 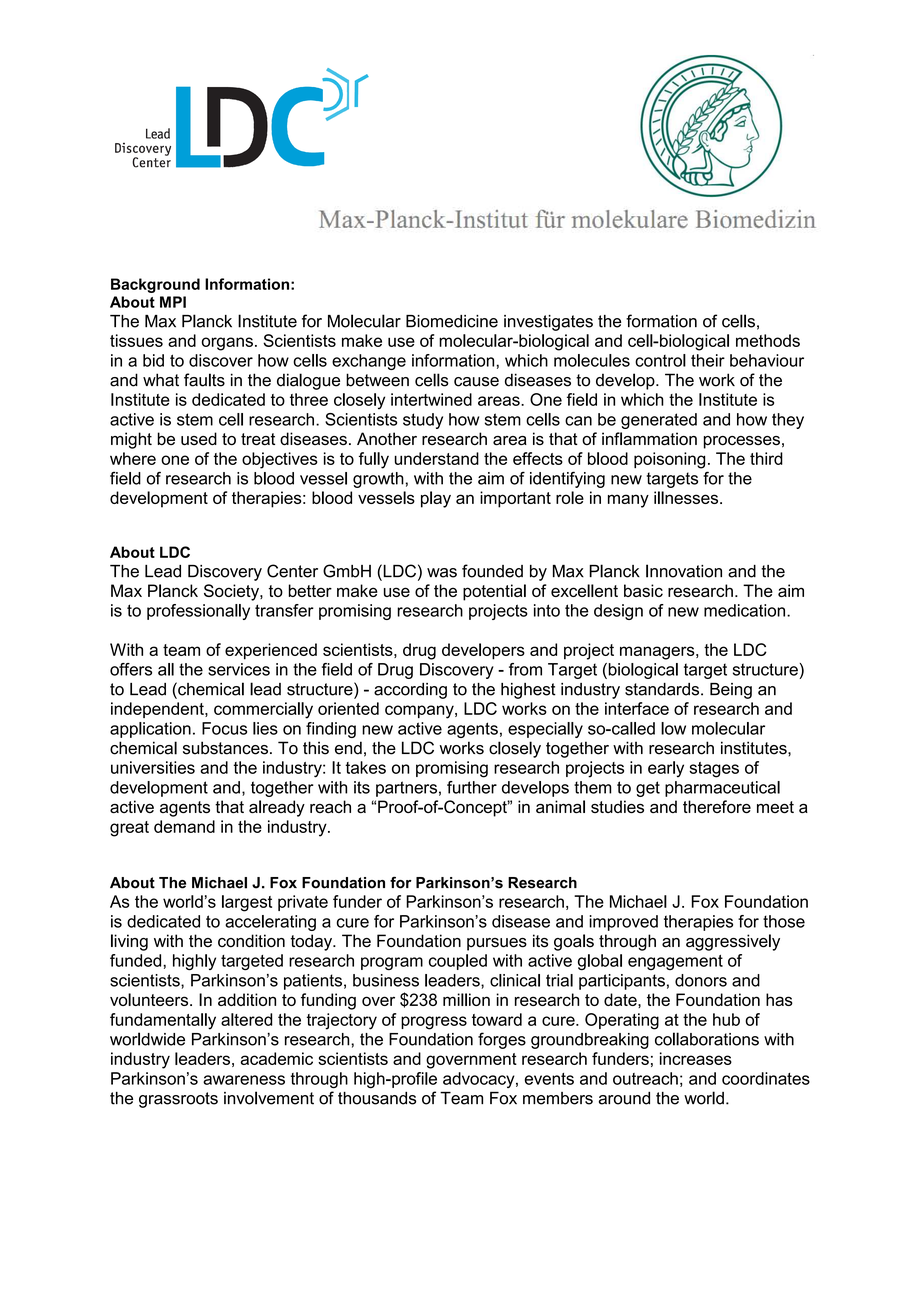 What do you see at coordinates (731, 691) in the page?
I see `Being` at bounding box center [731, 691].
